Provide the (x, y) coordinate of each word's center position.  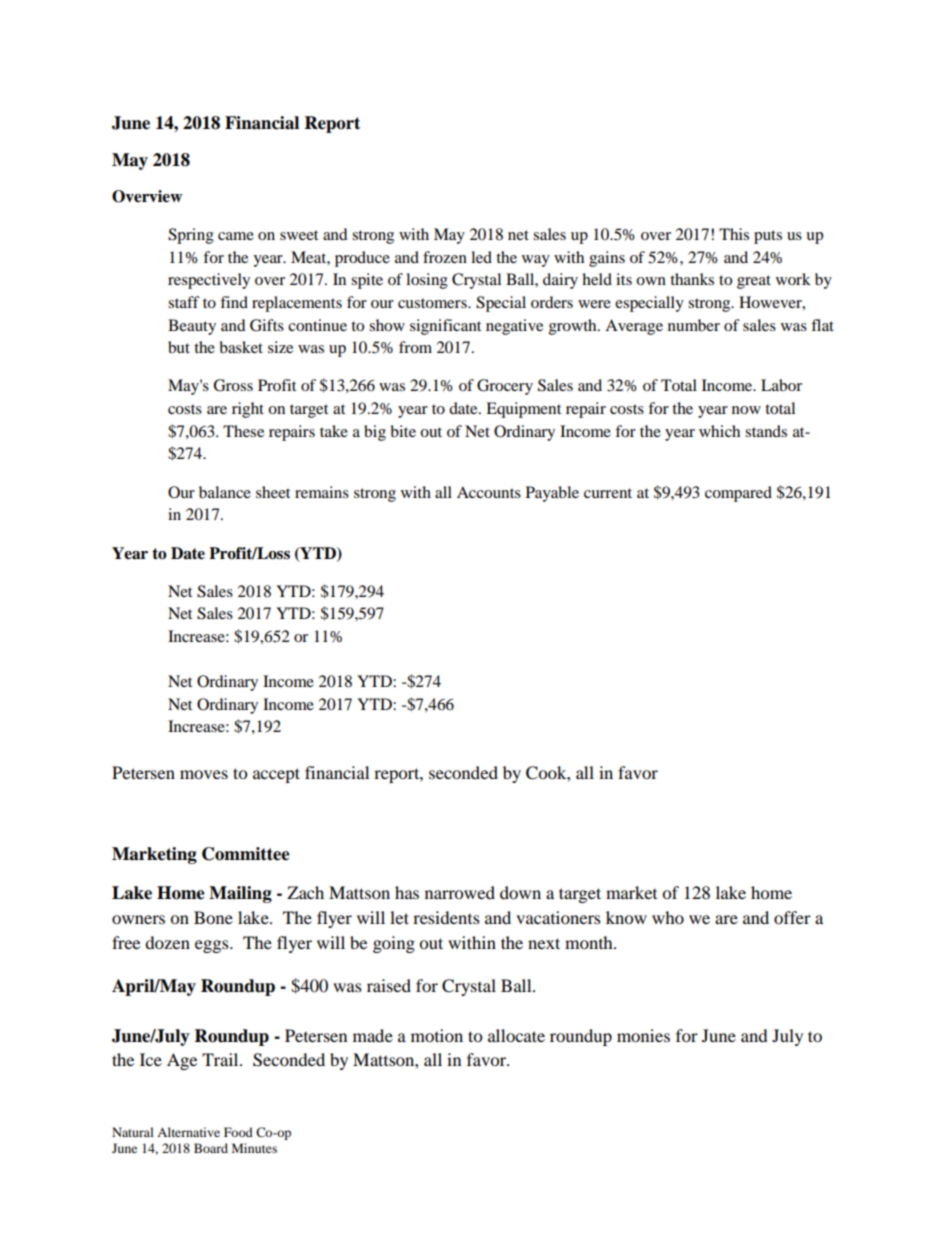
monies (643, 1035)
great (754, 282)
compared (738, 494)
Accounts (489, 492)
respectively (209, 281)
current (608, 493)
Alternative (188, 1132)
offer (792, 917)
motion (437, 1035)
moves (204, 774)
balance (225, 492)
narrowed (460, 892)
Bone (213, 917)
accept (276, 775)
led (481, 257)
